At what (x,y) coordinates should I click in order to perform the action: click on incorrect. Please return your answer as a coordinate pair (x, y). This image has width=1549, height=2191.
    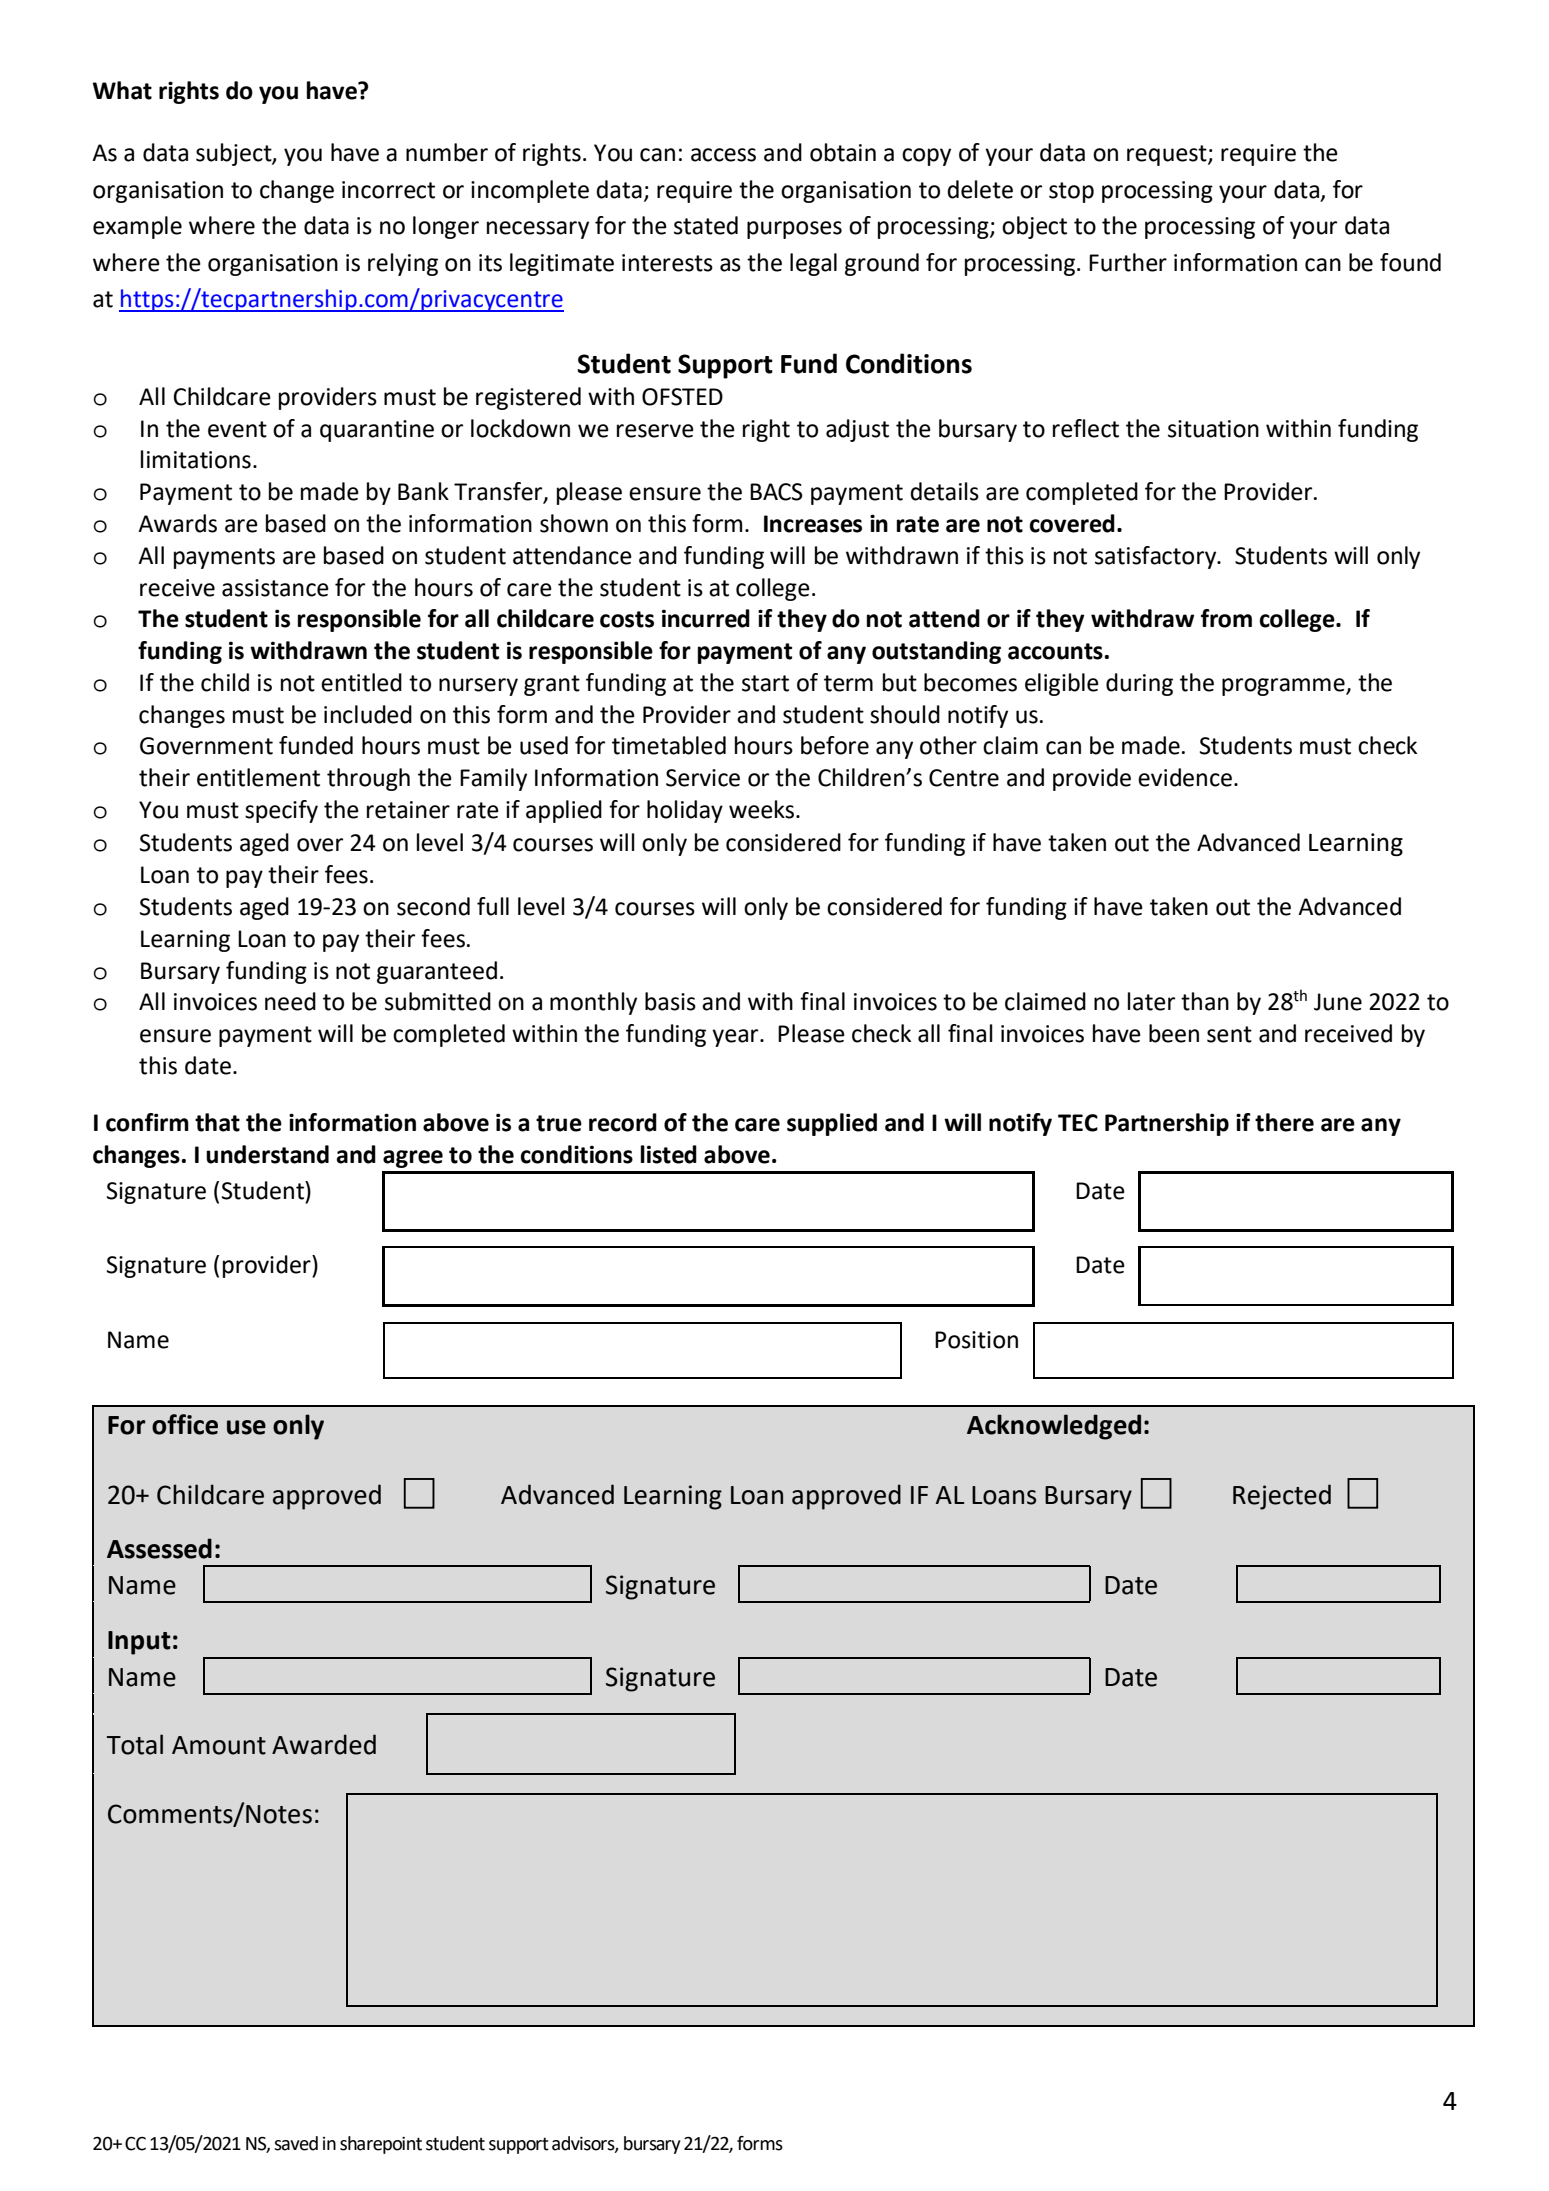
    Looking at the image, I should click on (388, 190).
